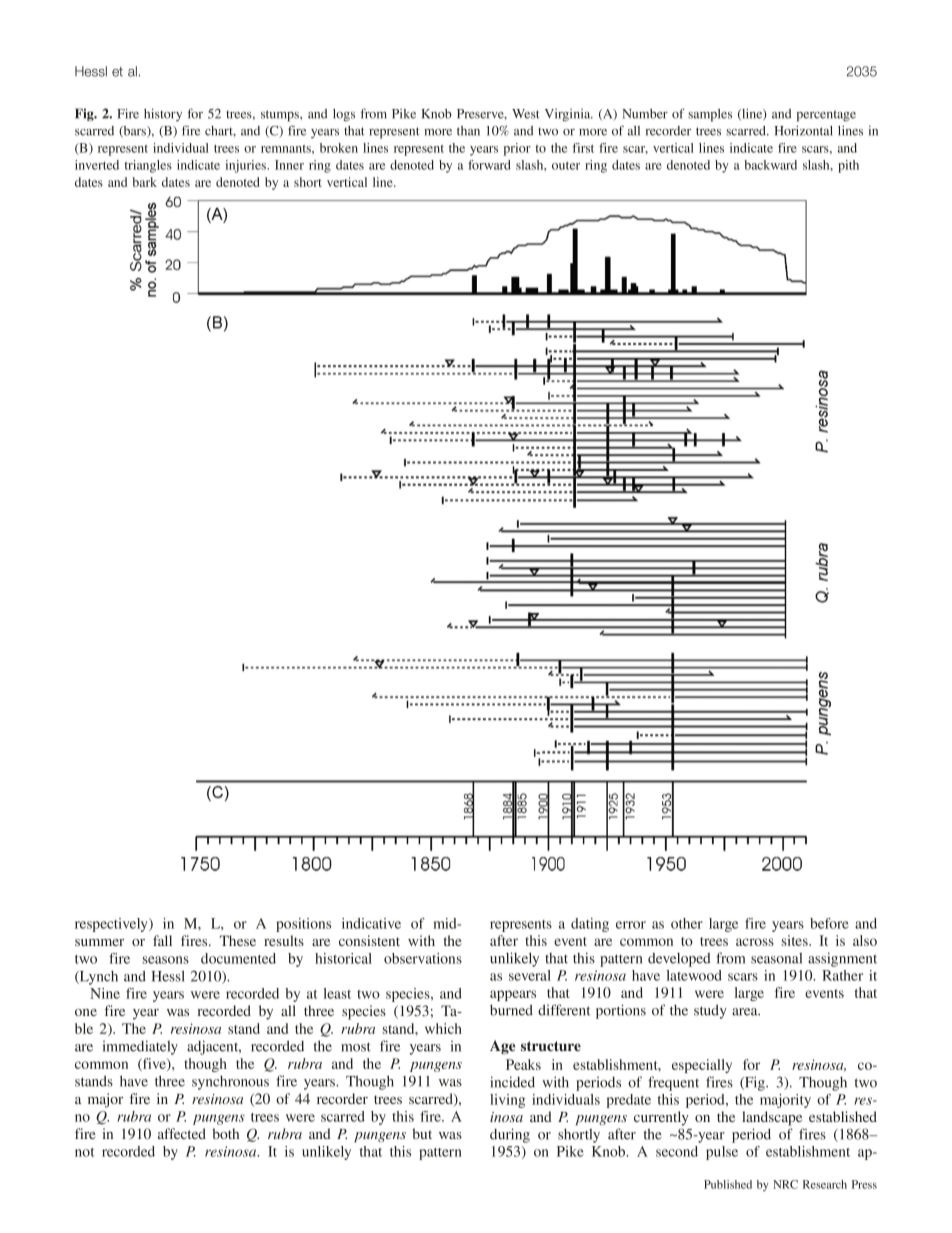  I want to click on fall, so click(162, 940).
